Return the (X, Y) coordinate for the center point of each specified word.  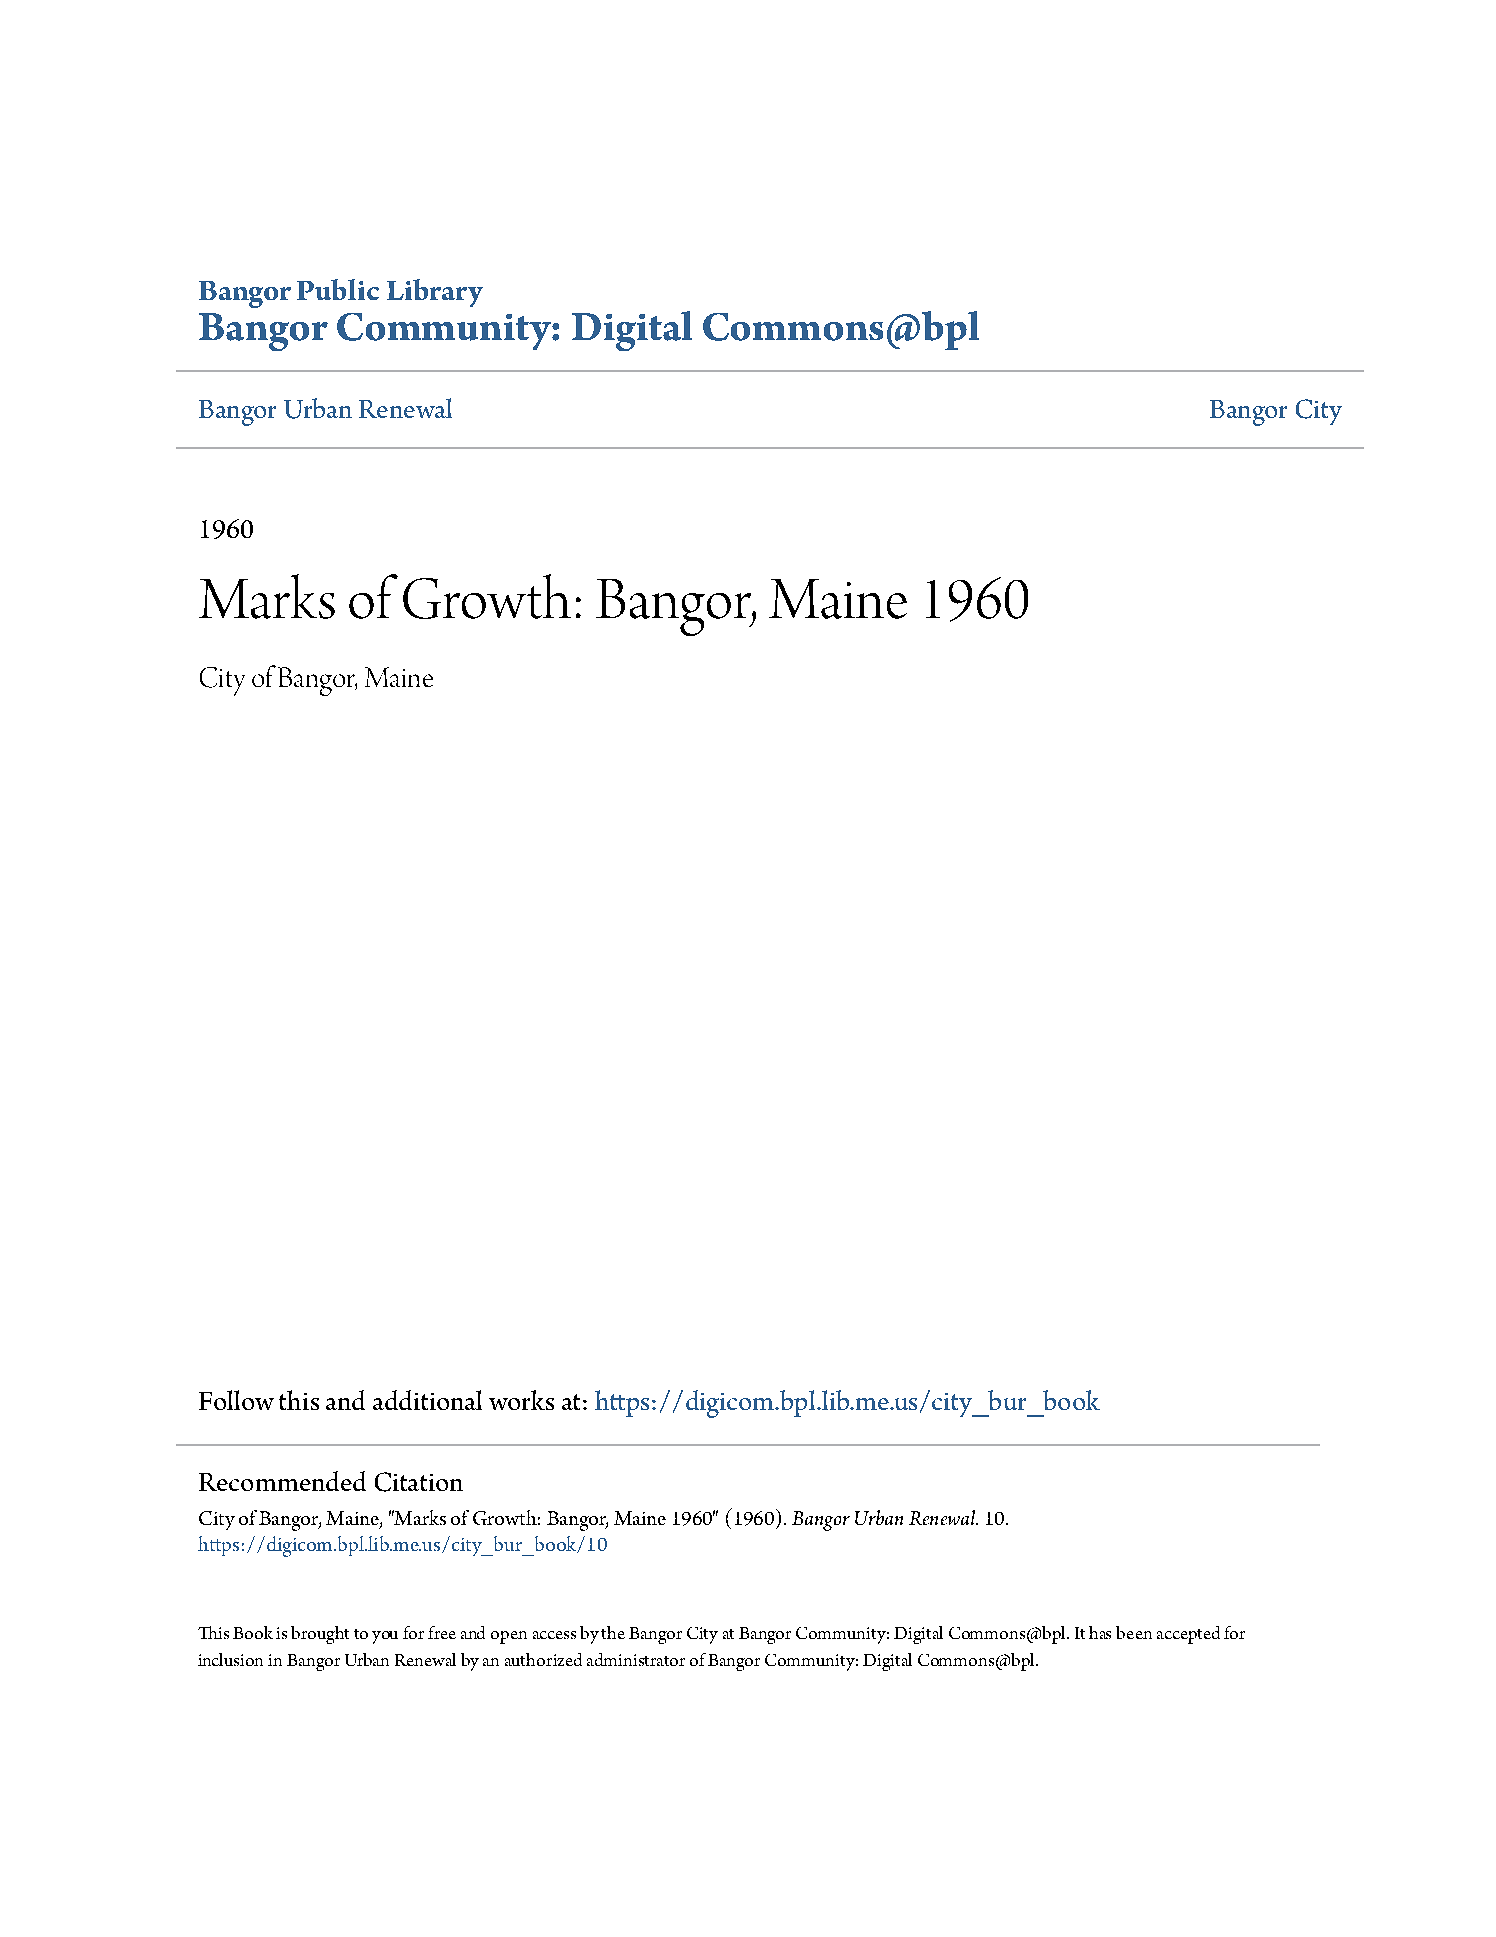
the (613, 1632)
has (1100, 1632)
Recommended (282, 1481)
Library (435, 293)
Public (338, 289)
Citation (419, 1482)
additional (427, 1400)
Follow (236, 1400)
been (1134, 1632)
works (521, 1400)
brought (320, 1635)
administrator (636, 1659)
